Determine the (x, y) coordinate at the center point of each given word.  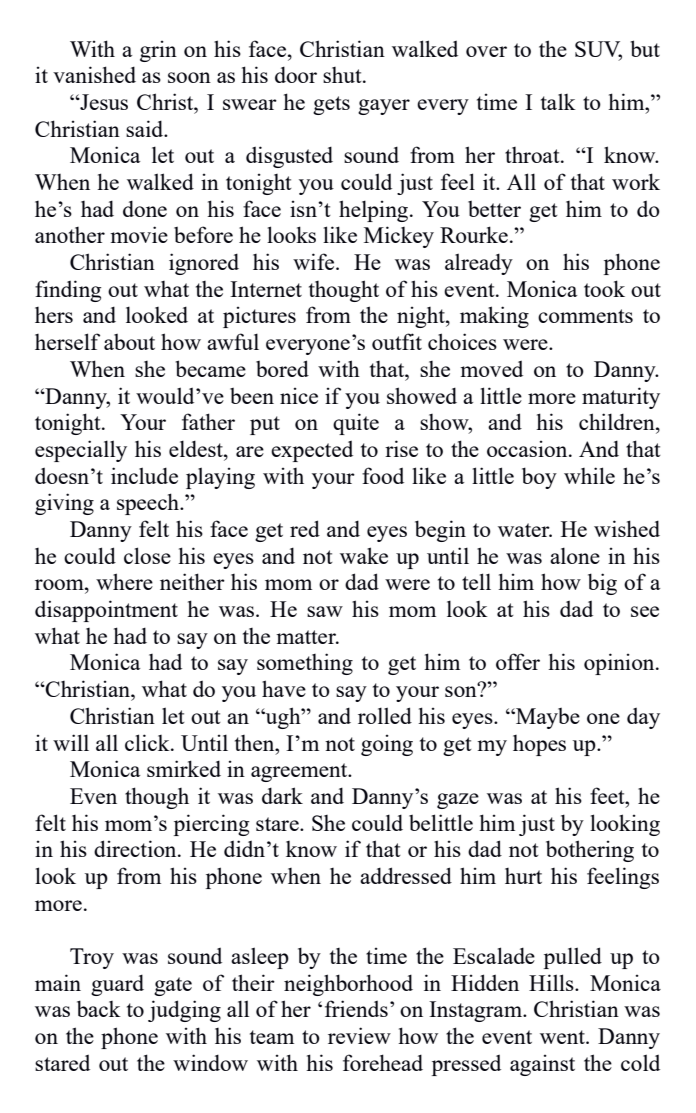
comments (585, 316)
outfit (397, 341)
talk (558, 101)
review (359, 1035)
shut (343, 75)
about (129, 342)
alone (575, 555)
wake (364, 555)
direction (136, 848)
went (563, 1037)
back (99, 1008)
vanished (94, 74)
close (147, 555)
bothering (590, 851)
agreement (300, 772)
